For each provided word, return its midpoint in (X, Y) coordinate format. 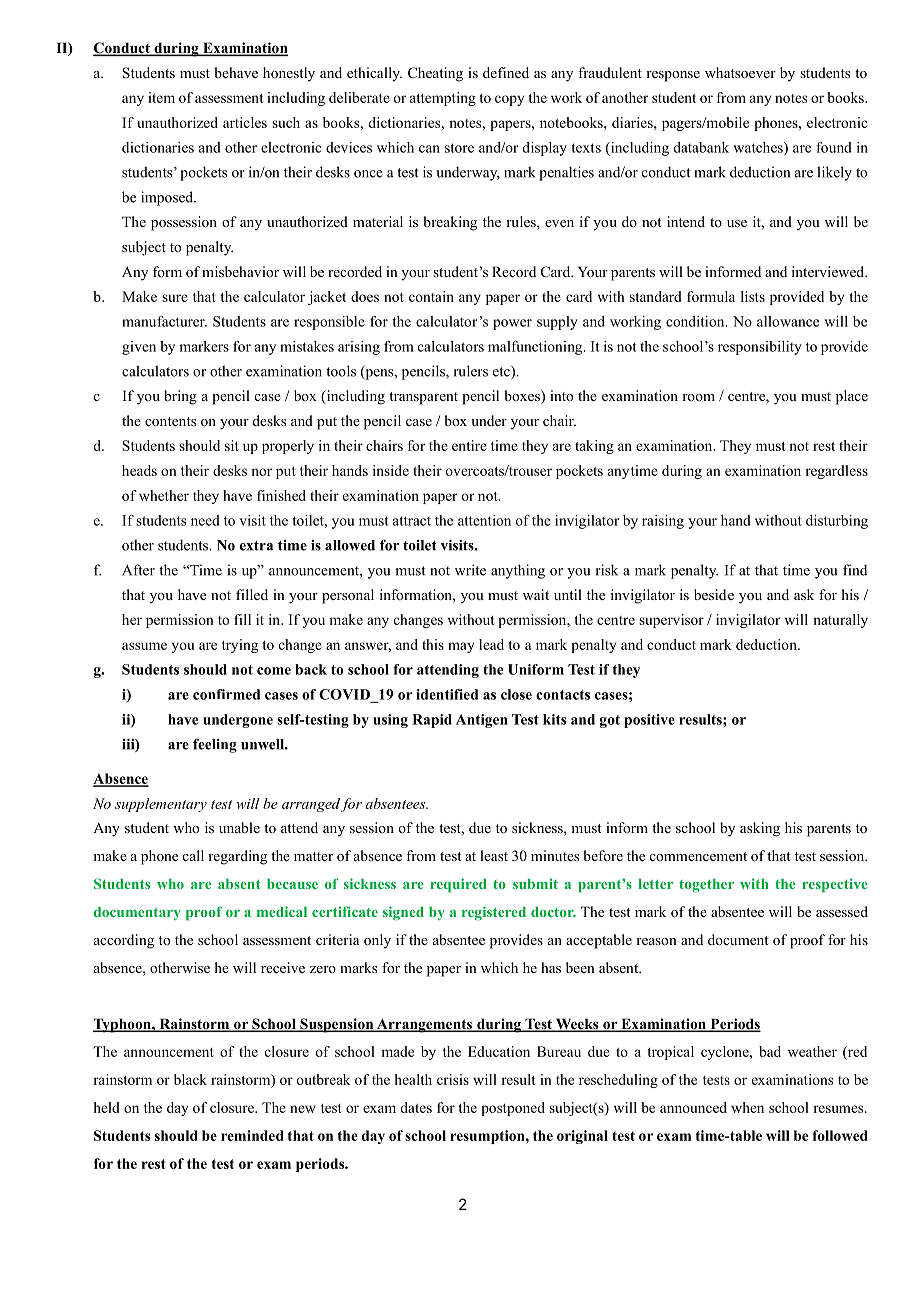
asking (760, 829)
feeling (215, 746)
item (161, 97)
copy (509, 100)
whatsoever (740, 72)
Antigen (482, 721)
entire (469, 445)
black (190, 1079)
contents (170, 421)
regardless (836, 472)
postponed (513, 1109)
